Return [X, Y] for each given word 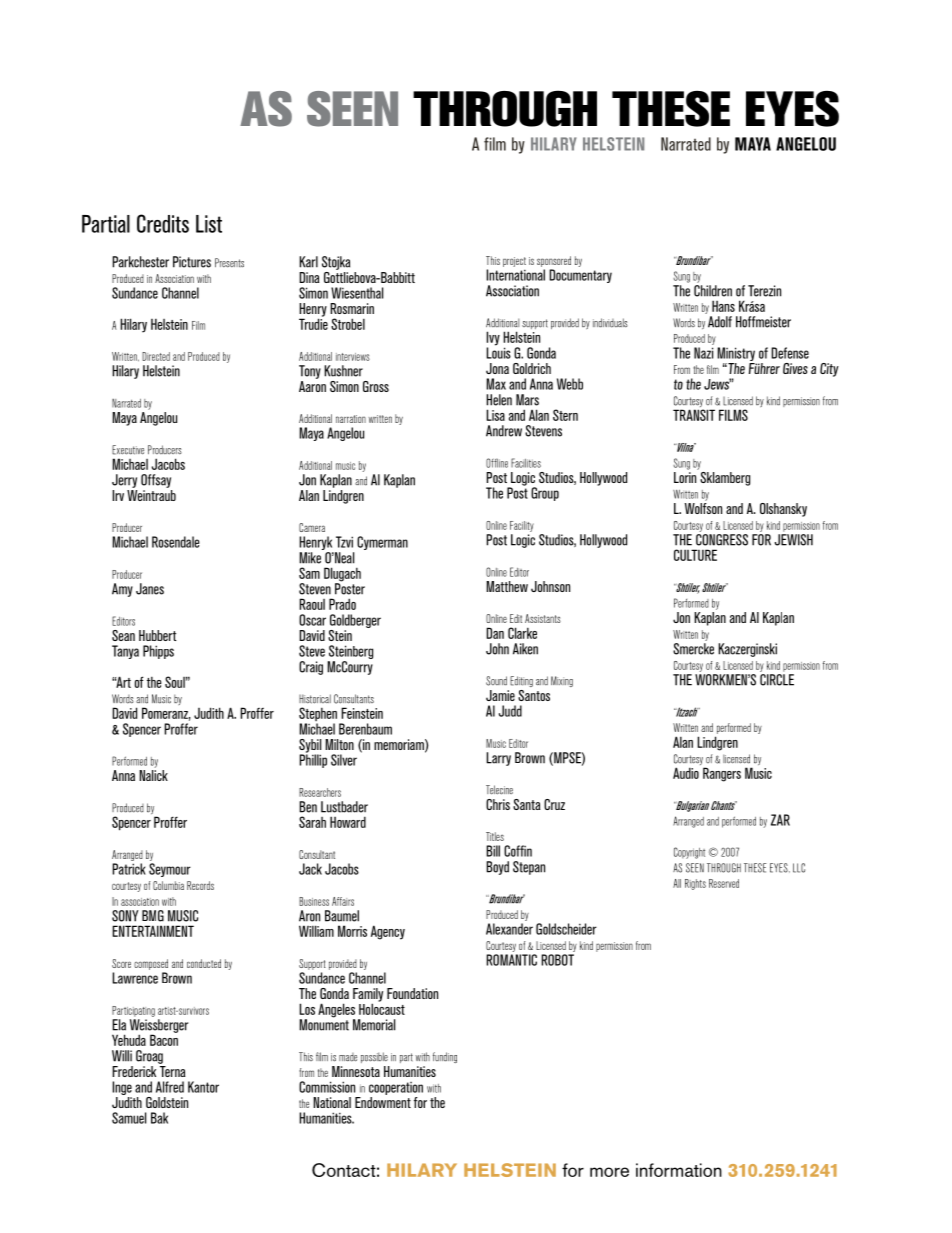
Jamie [500, 695]
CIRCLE [777, 680]
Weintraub [151, 494]
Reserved [724, 883]
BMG [153, 916]
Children [713, 291]
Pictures [192, 262]
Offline [497, 463]
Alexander [509, 929]
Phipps [158, 652]
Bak [159, 1118]
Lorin [685, 477]
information [679, 1170]
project [514, 263]
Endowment [383, 1102]
